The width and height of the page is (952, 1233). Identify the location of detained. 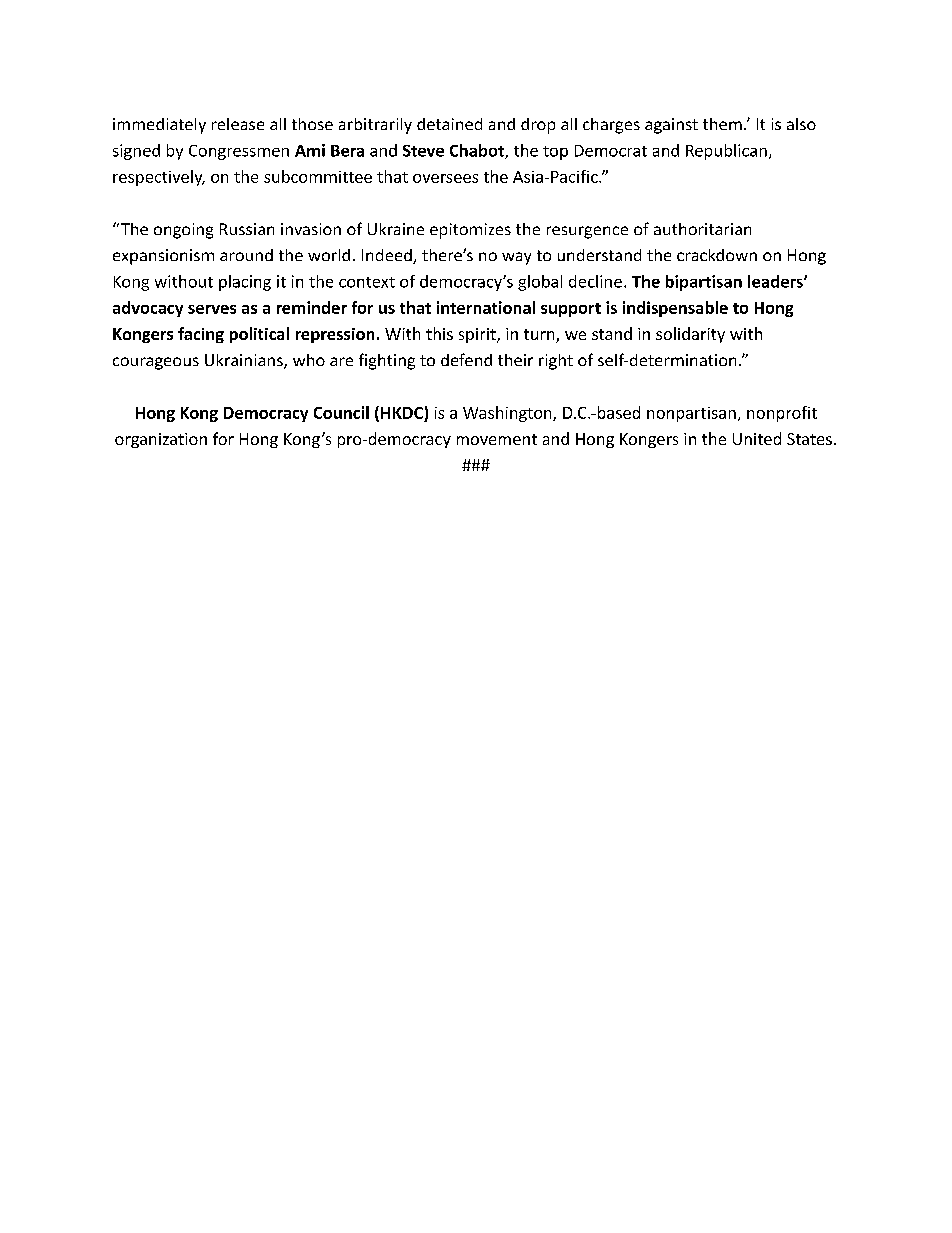
(449, 124).
